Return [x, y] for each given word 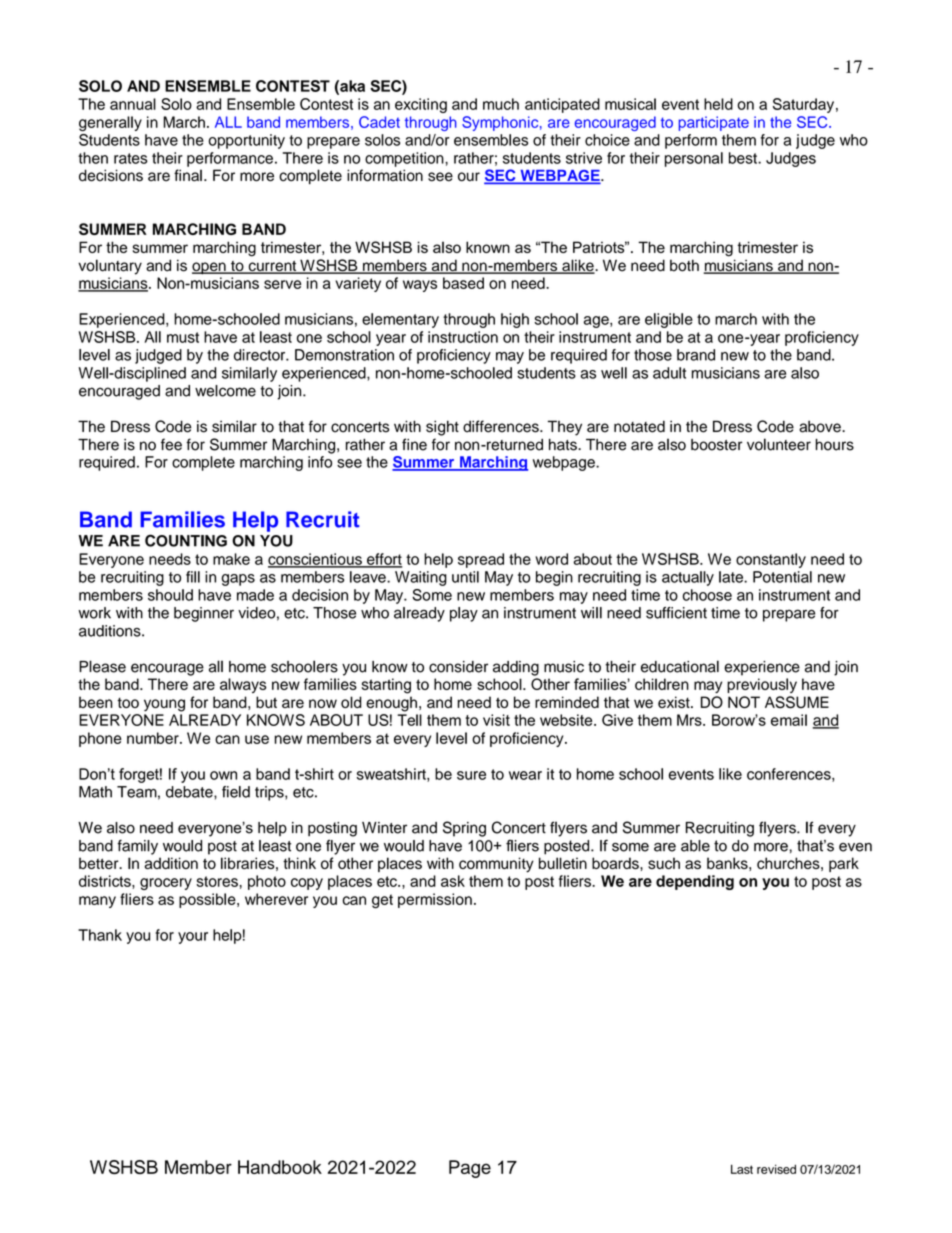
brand [696, 355]
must [183, 337]
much [501, 104]
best [744, 158]
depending [695, 882]
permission [435, 900]
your [193, 938]
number [154, 738]
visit [496, 720]
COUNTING [186, 540]
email [789, 720]
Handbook [280, 1167]
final [188, 175]
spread [481, 560]
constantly [771, 560]
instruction [463, 337]
